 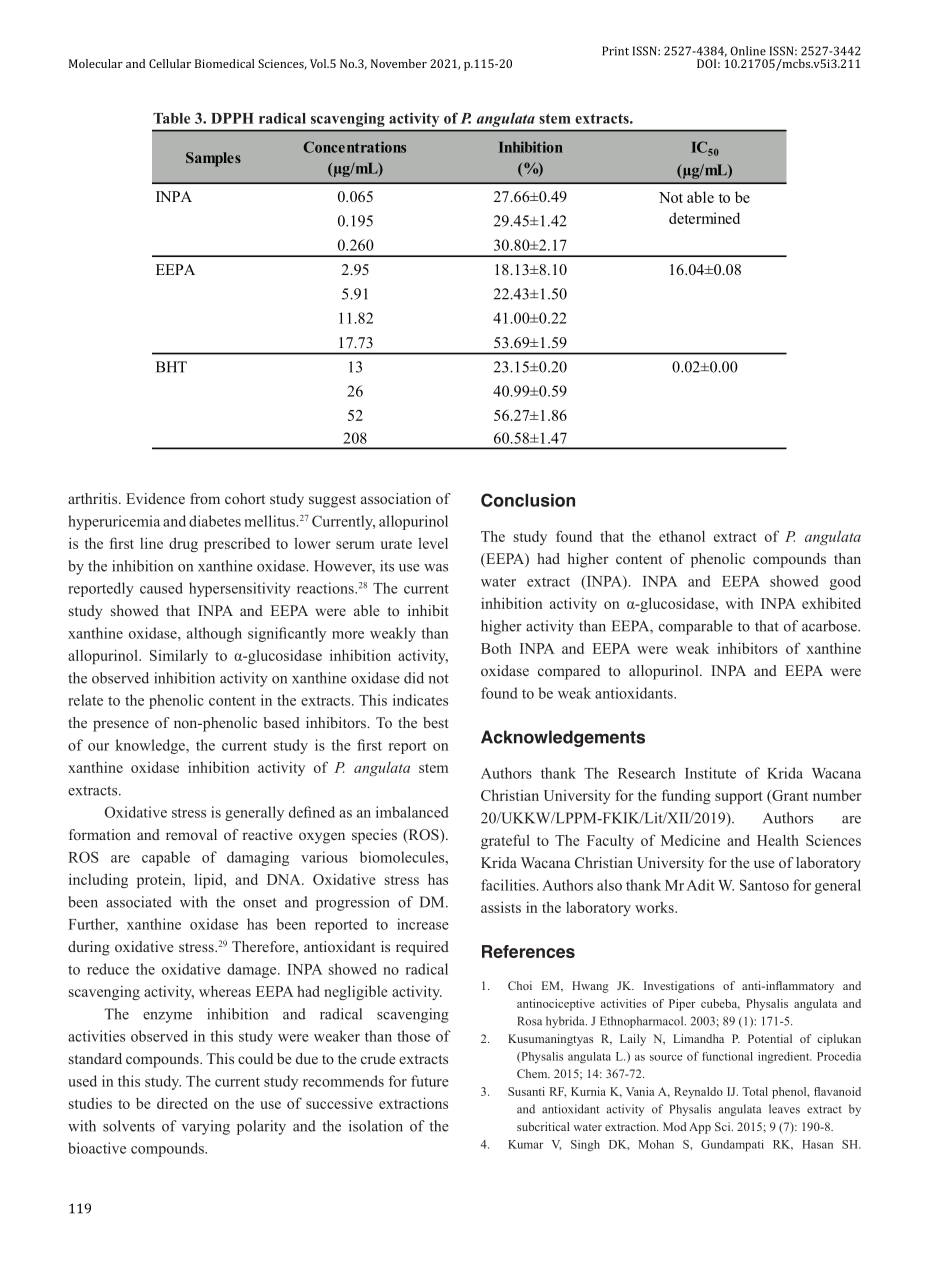 I want to click on drug, so click(x=183, y=544).
